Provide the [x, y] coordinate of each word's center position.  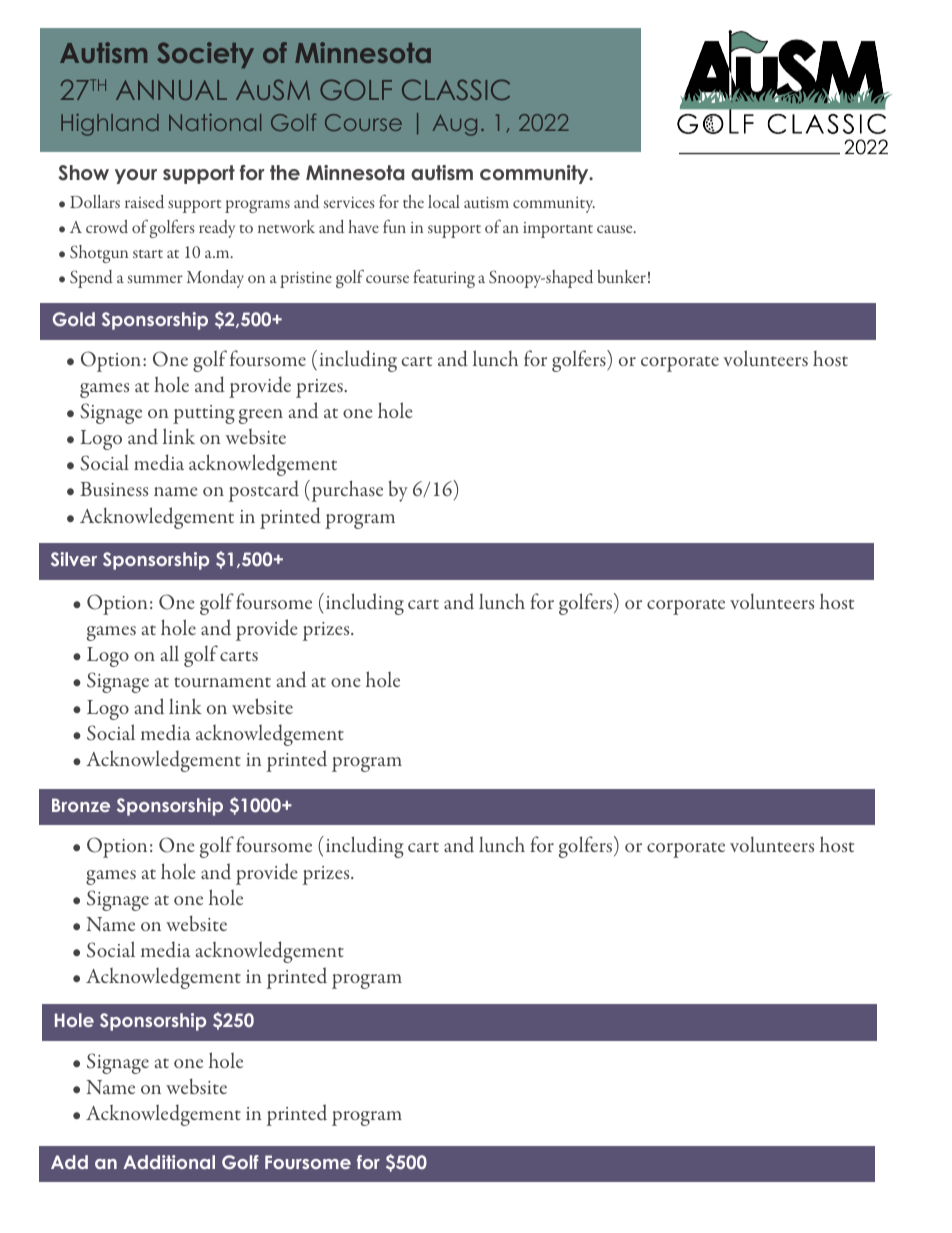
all [170, 653]
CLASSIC [456, 89]
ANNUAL [171, 90]
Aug [455, 125]
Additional [169, 1162]
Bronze [81, 805]
